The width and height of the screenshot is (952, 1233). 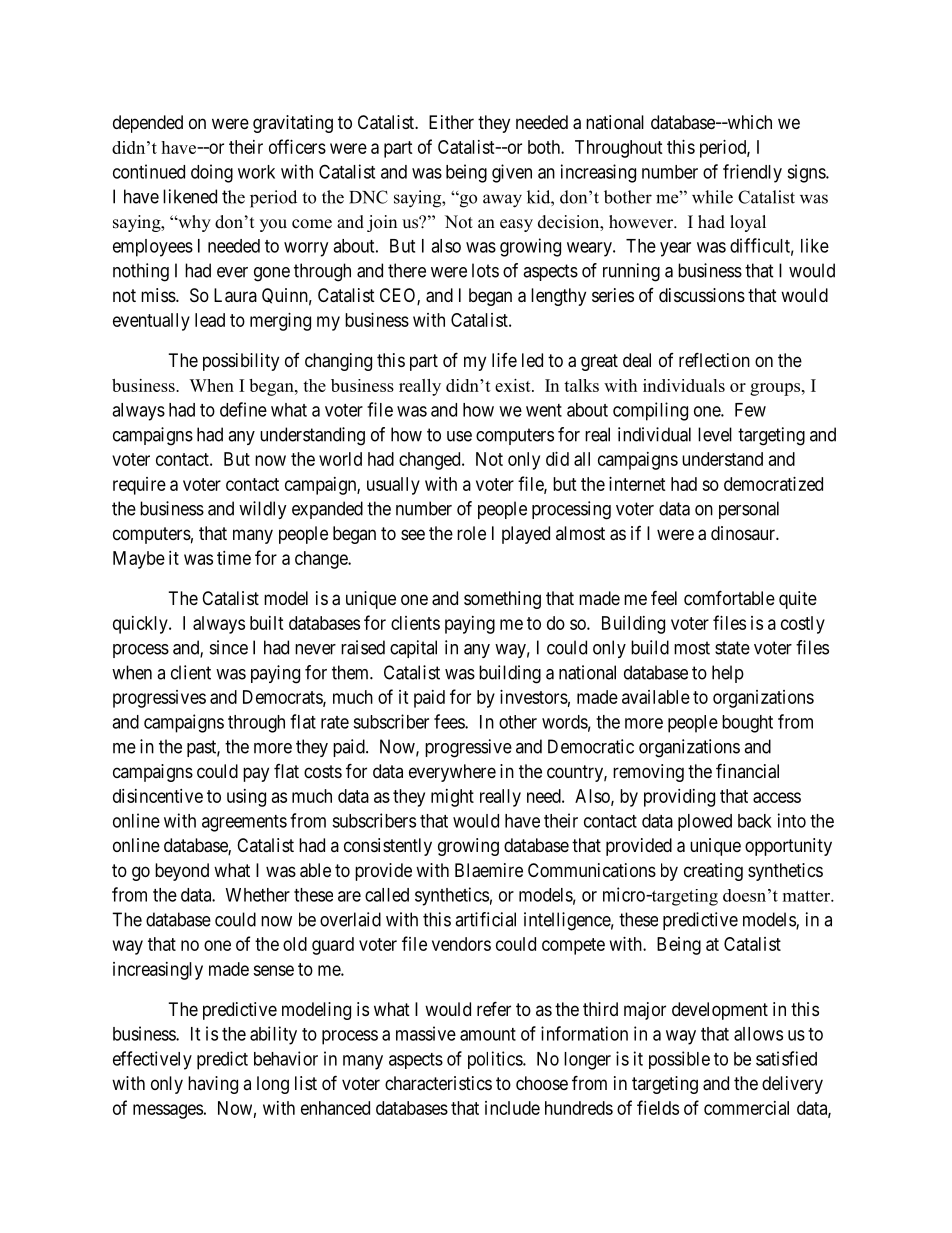 What do you see at coordinates (438, 1083) in the screenshot?
I see `characteristics` at bounding box center [438, 1083].
